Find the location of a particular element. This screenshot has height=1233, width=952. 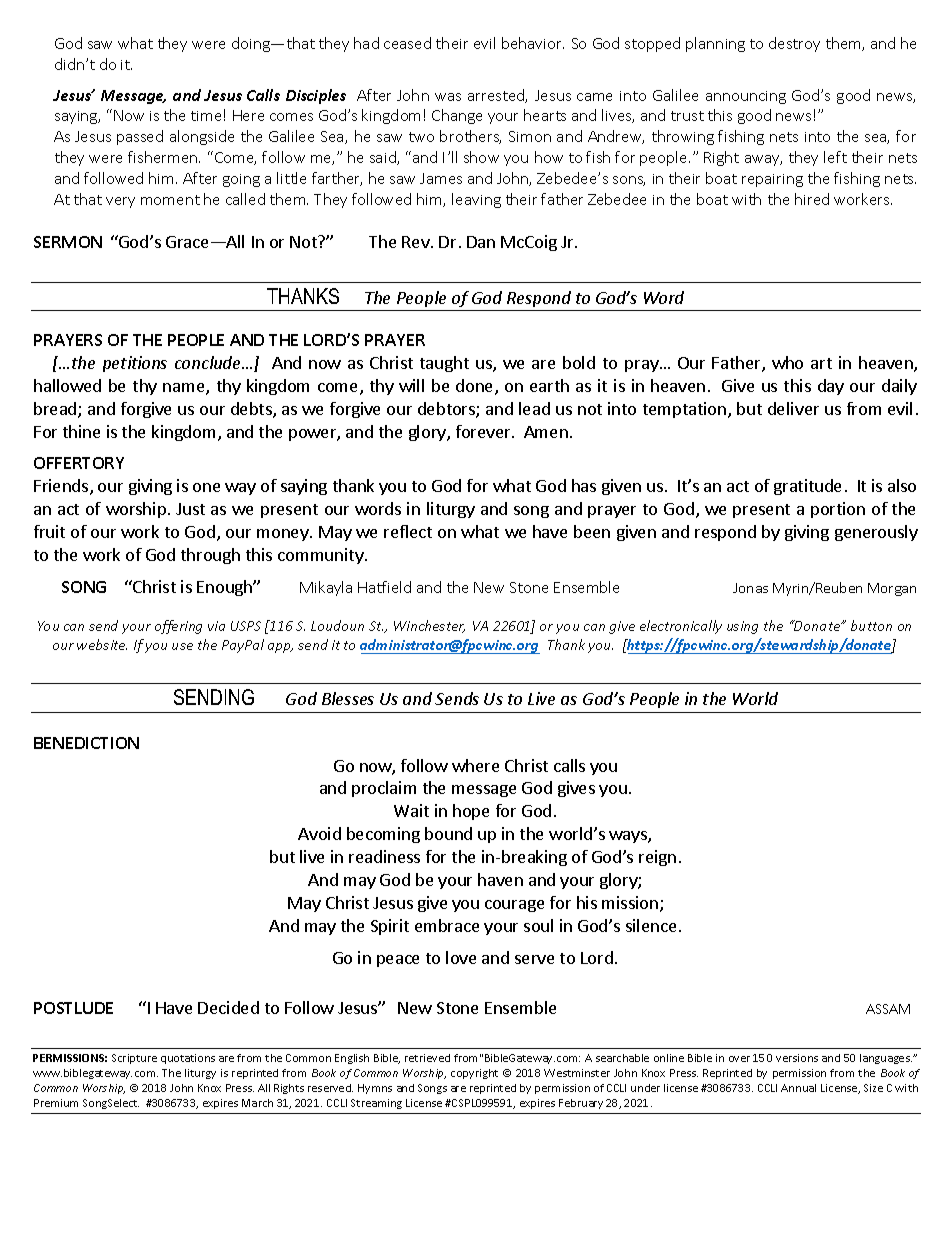

Scripture is located at coordinates (134, 1059).
